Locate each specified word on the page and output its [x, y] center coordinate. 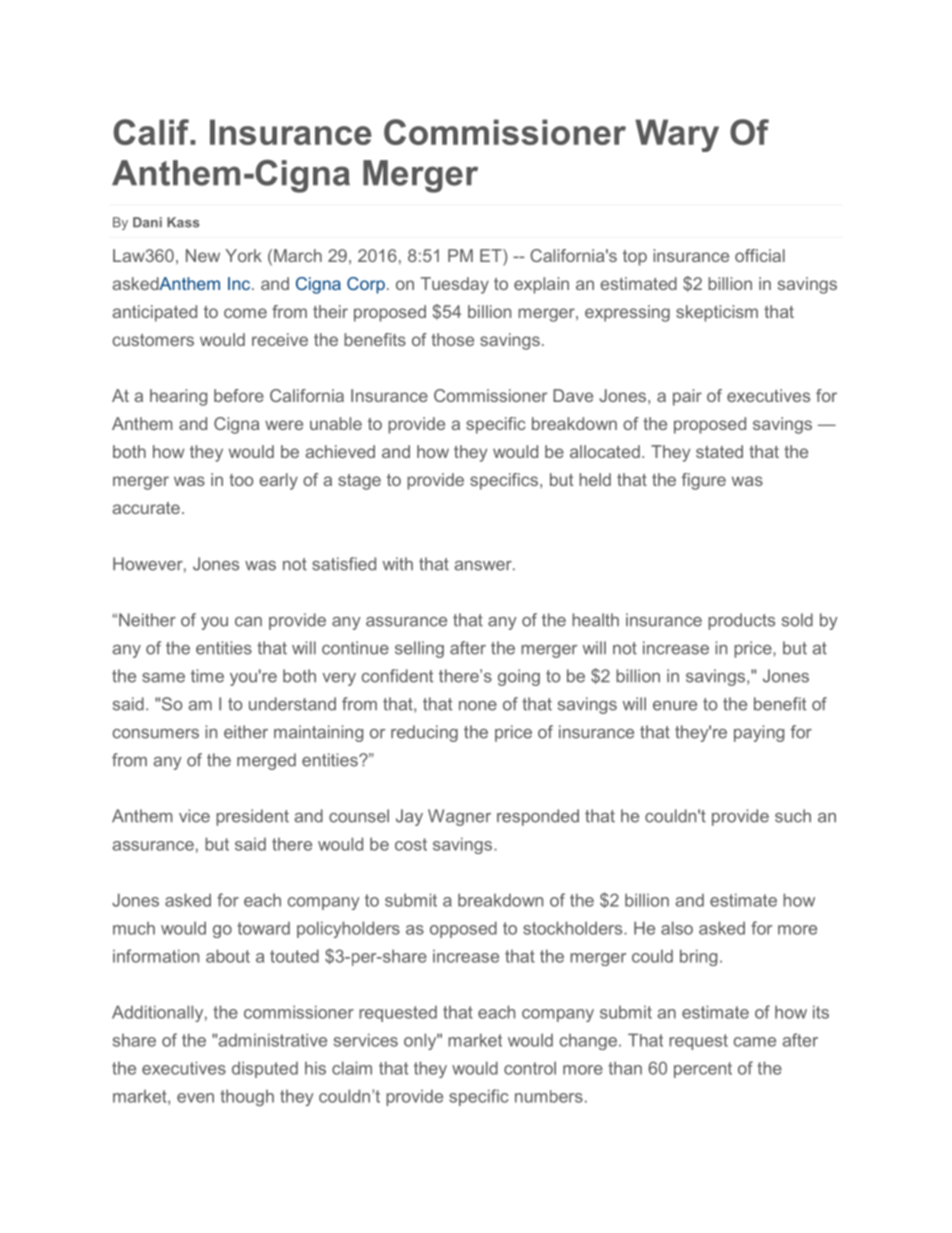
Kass [183, 222]
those [452, 339]
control [530, 1068]
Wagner [459, 817]
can [248, 622]
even [195, 1098]
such [793, 816]
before [239, 395]
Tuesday [455, 285]
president [252, 817]
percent [703, 1070]
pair [687, 397]
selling [419, 649]
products [741, 621]
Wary [677, 135]
